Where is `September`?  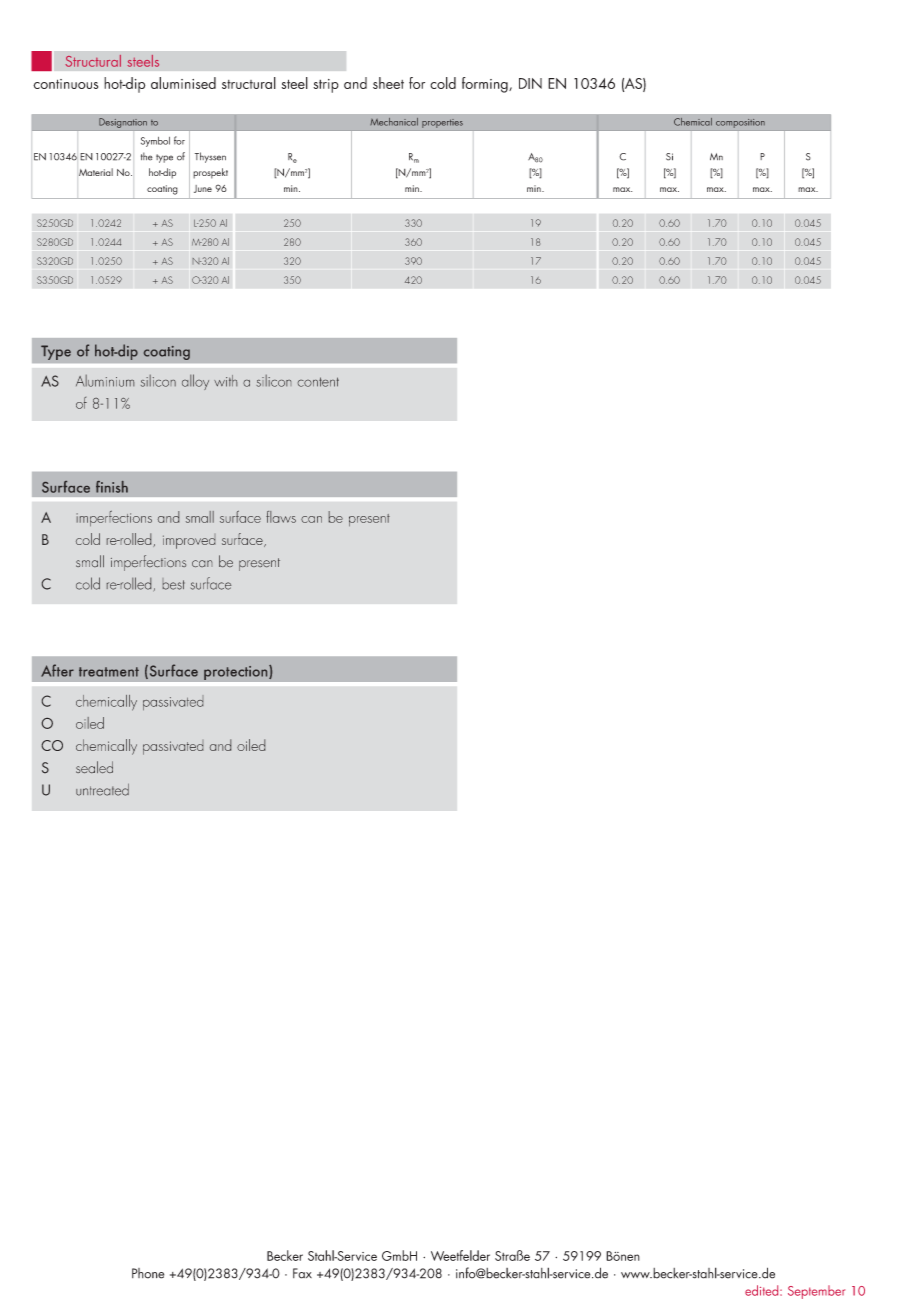
September is located at coordinates (816, 1292).
